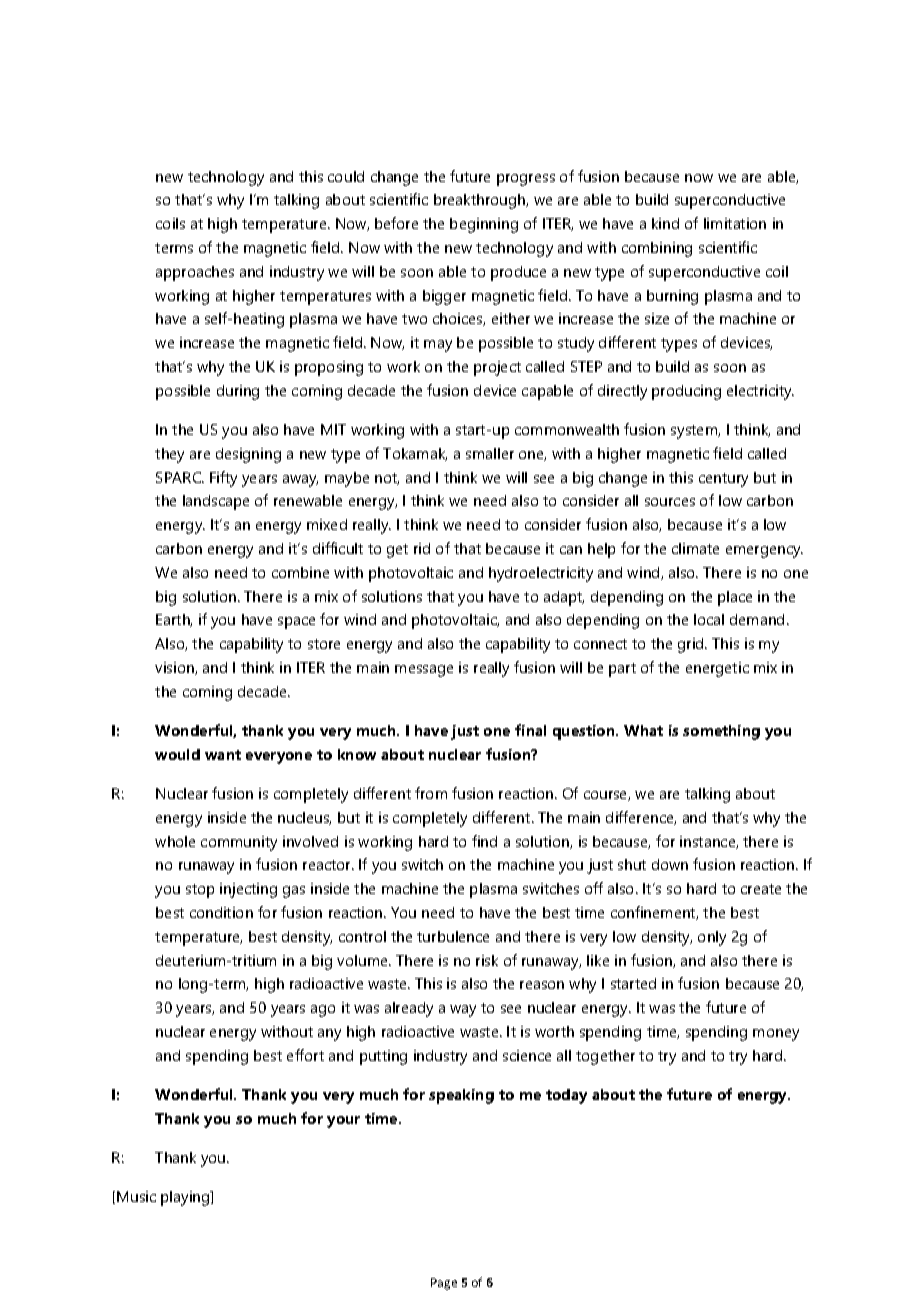  I want to click on today, so click(566, 1096).
